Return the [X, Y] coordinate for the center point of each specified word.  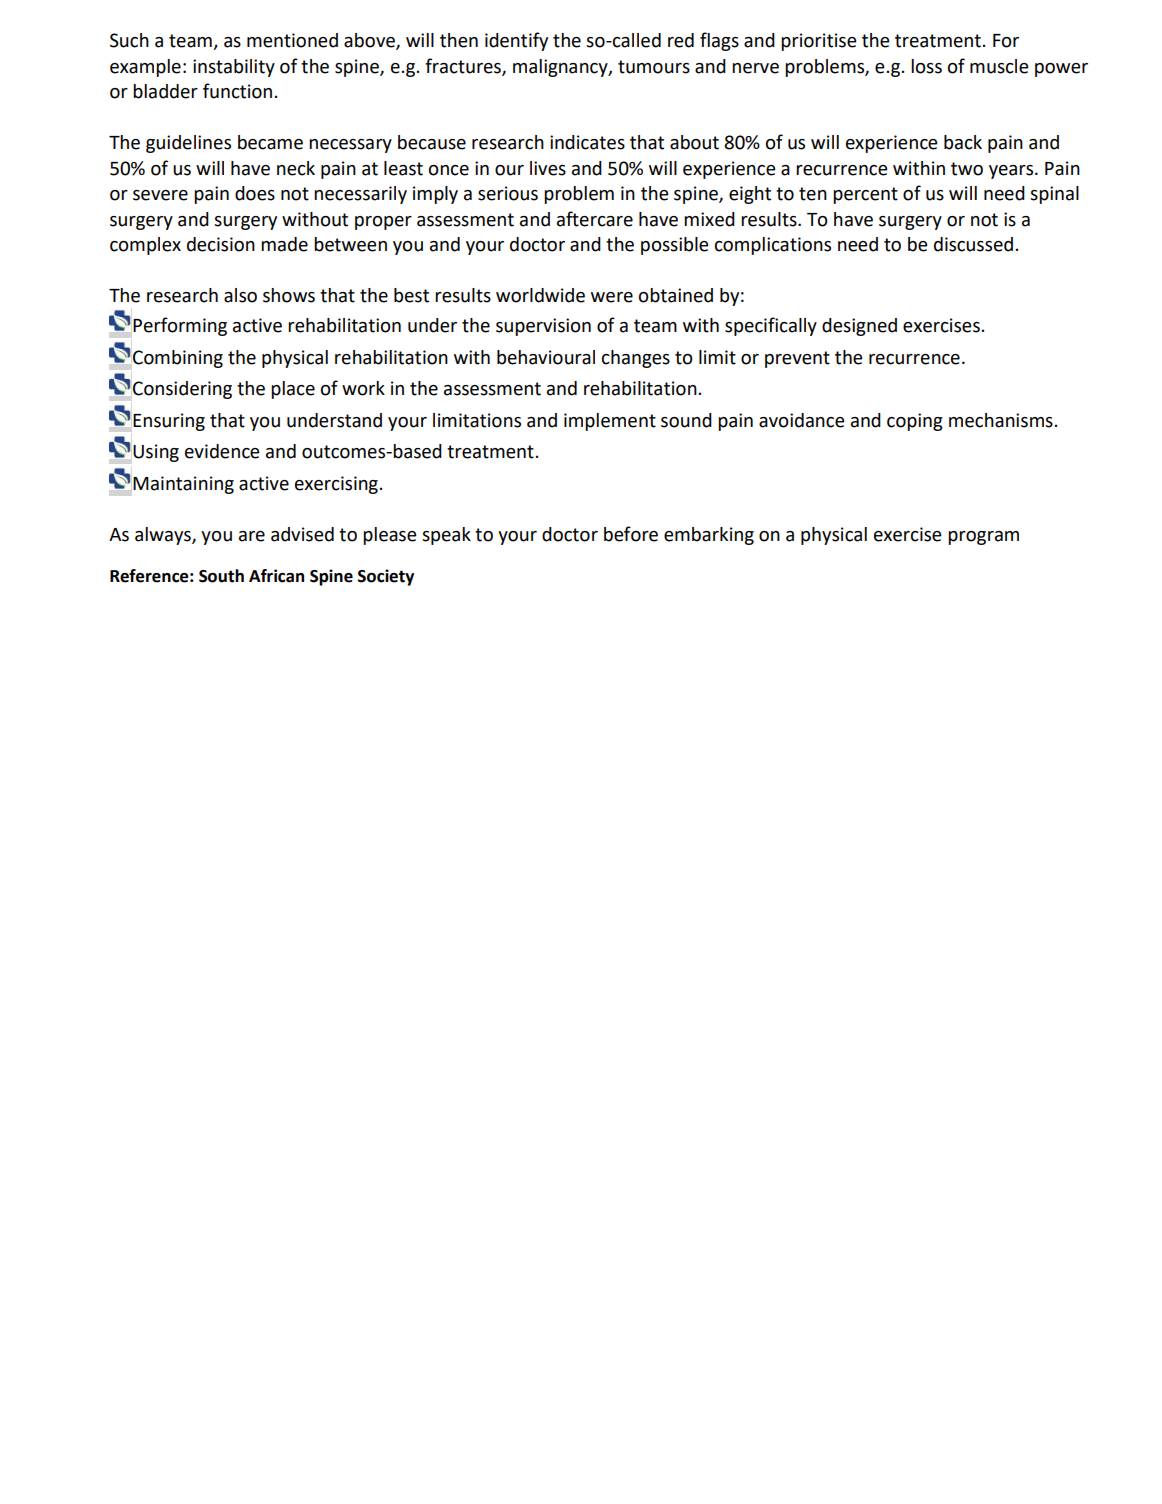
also [240, 295]
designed [859, 327]
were [612, 297]
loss [926, 66]
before [631, 534]
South [221, 576]
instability [234, 68]
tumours [654, 67]
